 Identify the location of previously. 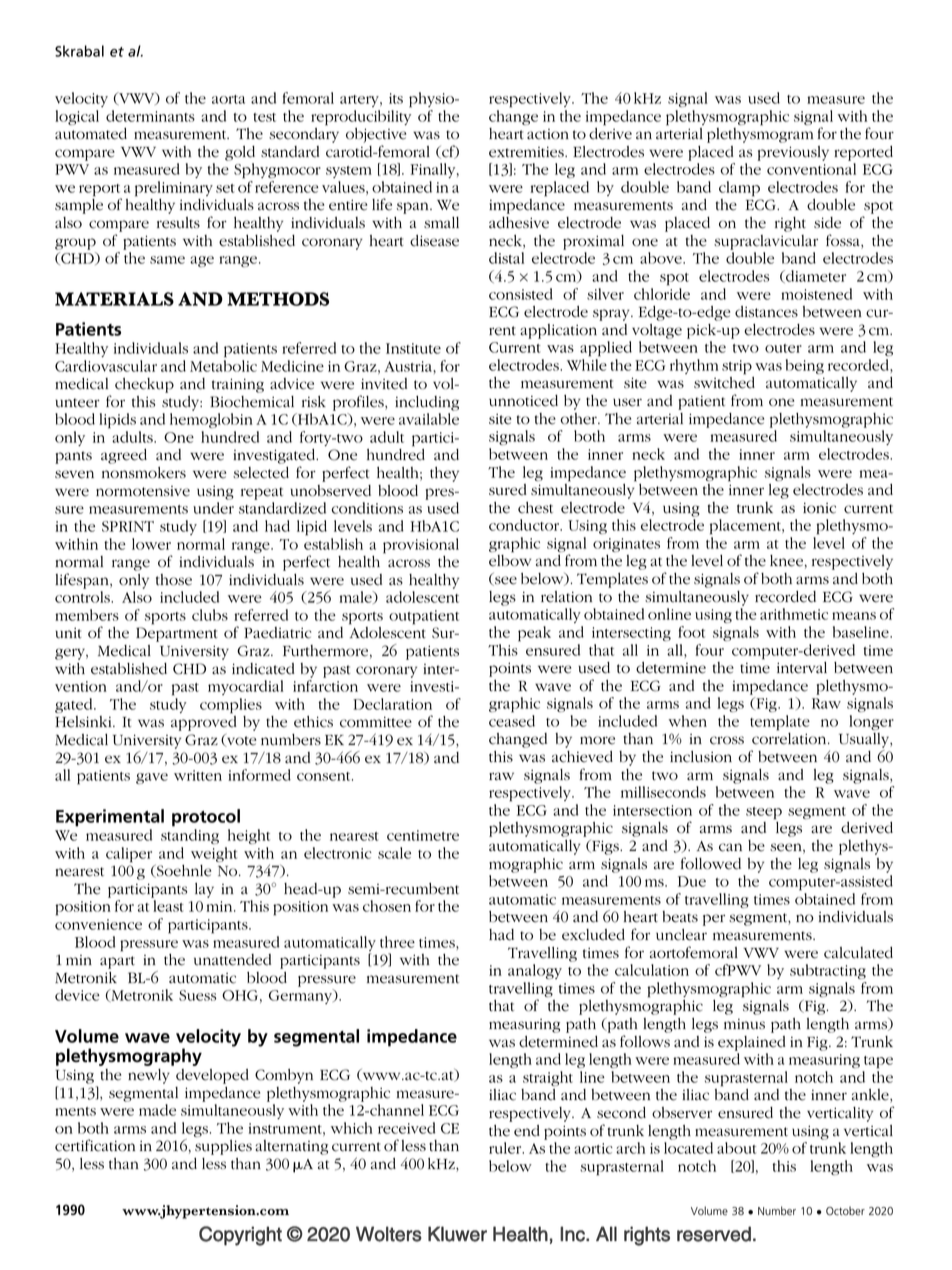
(793, 153).
